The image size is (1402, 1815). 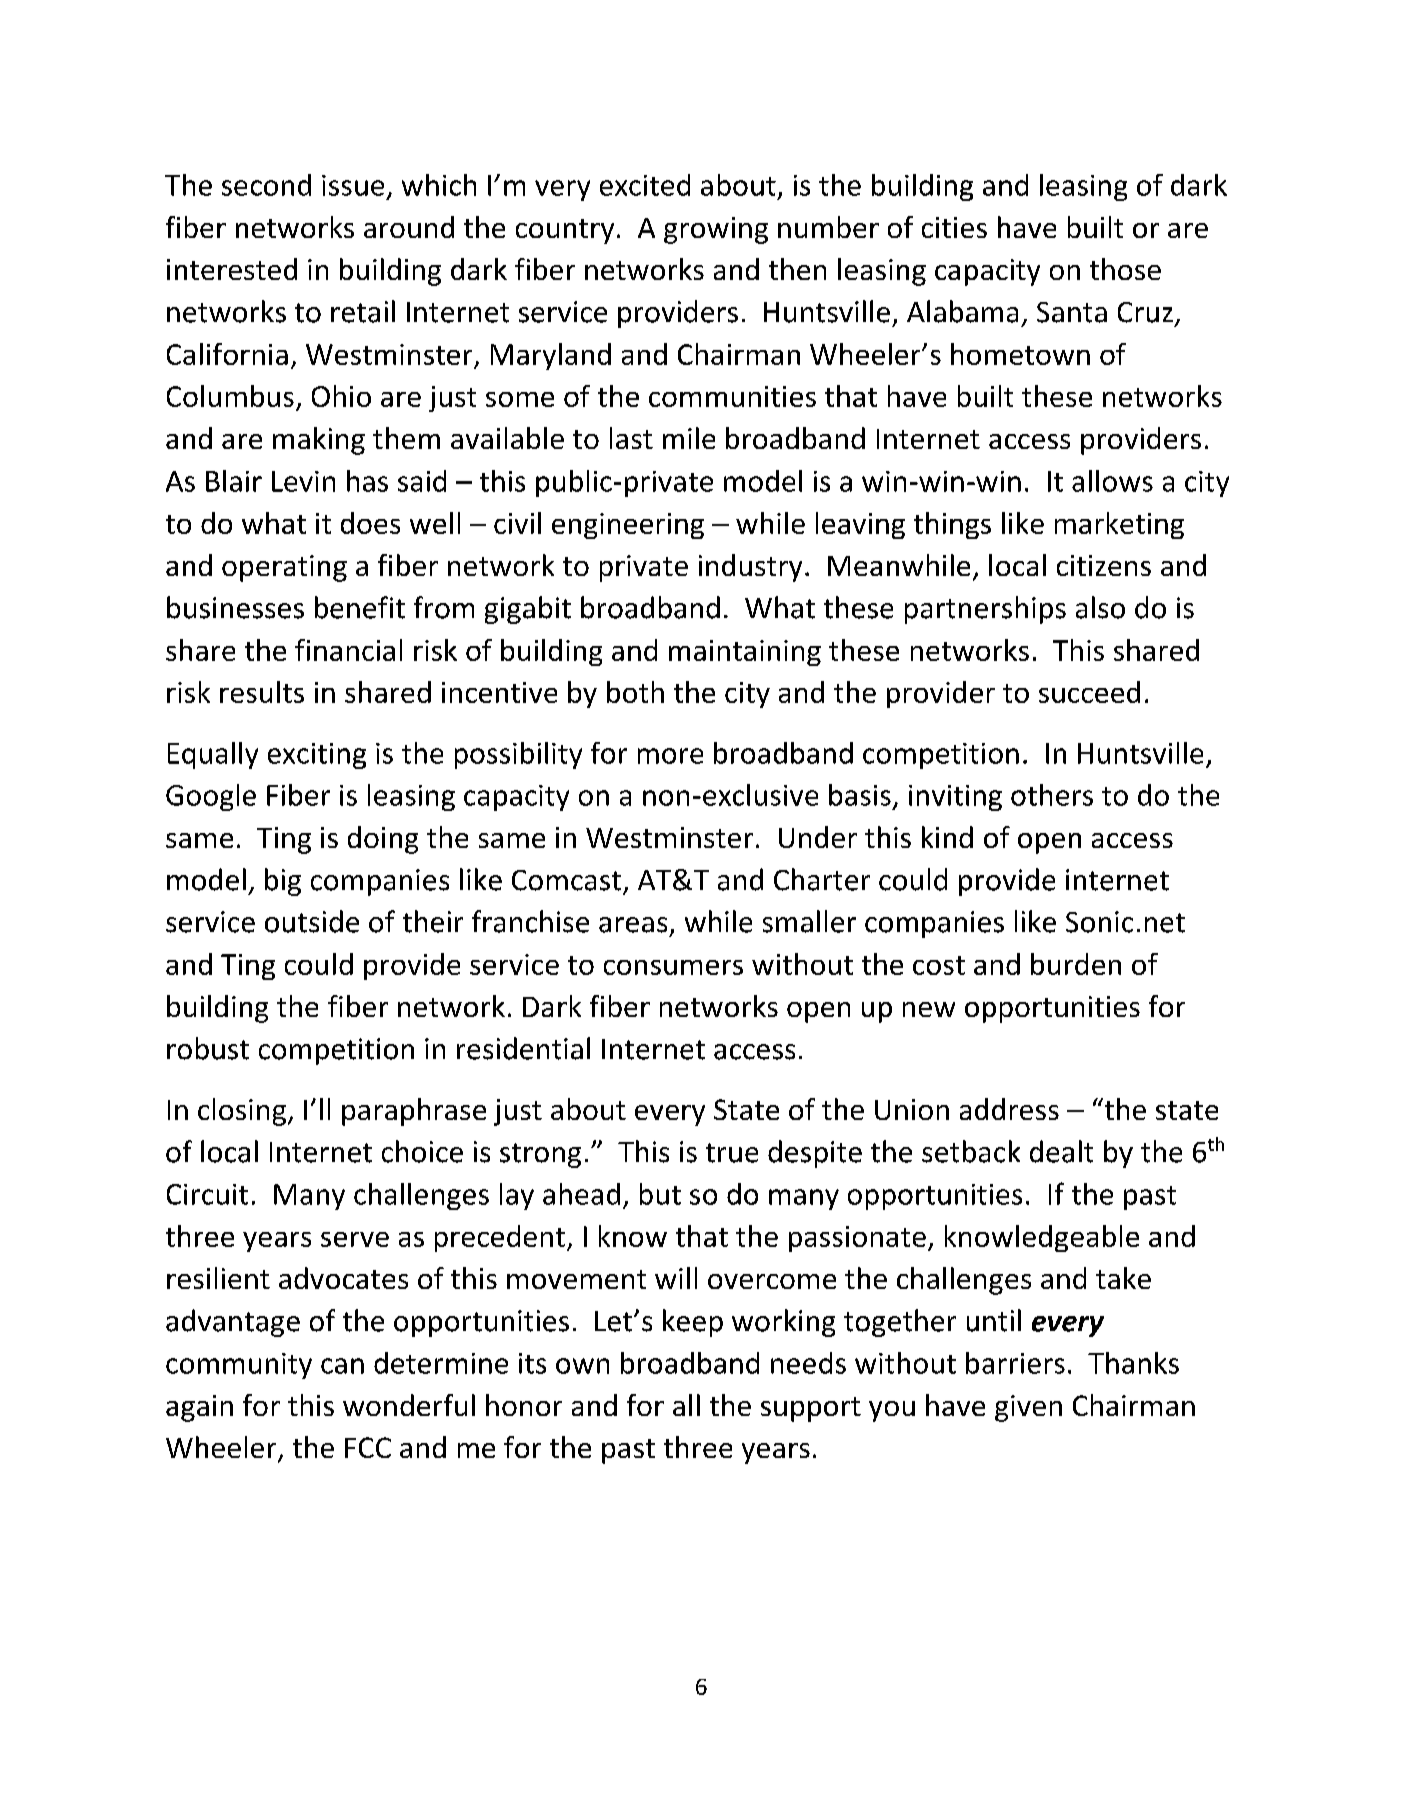 What do you see at coordinates (383, 840) in the screenshot?
I see `doing` at bounding box center [383, 840].
